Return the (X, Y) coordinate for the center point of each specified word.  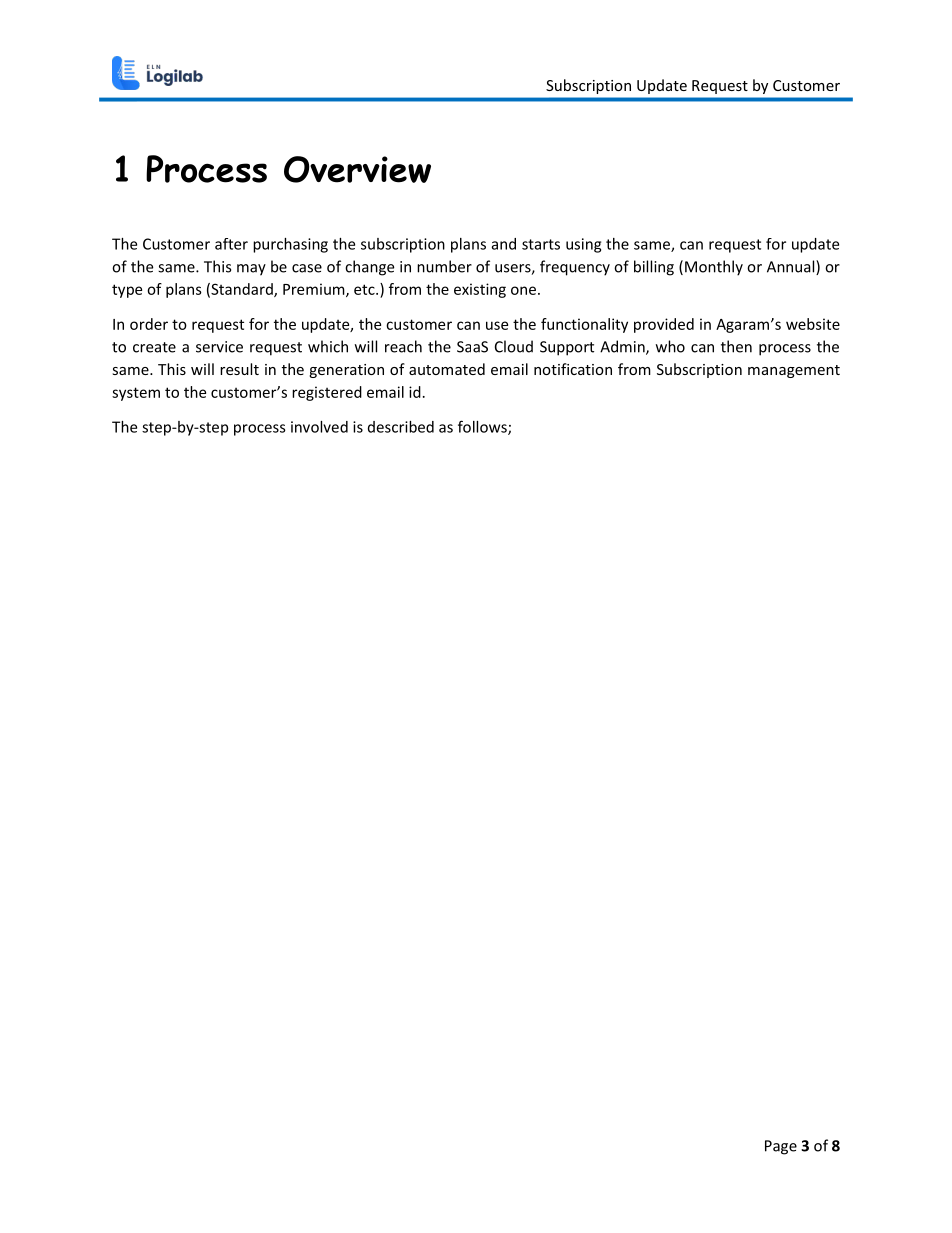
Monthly (714, 268)
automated (447, 369)
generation (346, 371)
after (231, 244)
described (401, 427)
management (794, 371)
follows (483, 427)
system (136, 394)
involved (319, 427)
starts (541, 244)
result (239, 369)
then (736, 346)
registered (327, 393)
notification (573, 369)
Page (781, 1147)
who (670, 346)
